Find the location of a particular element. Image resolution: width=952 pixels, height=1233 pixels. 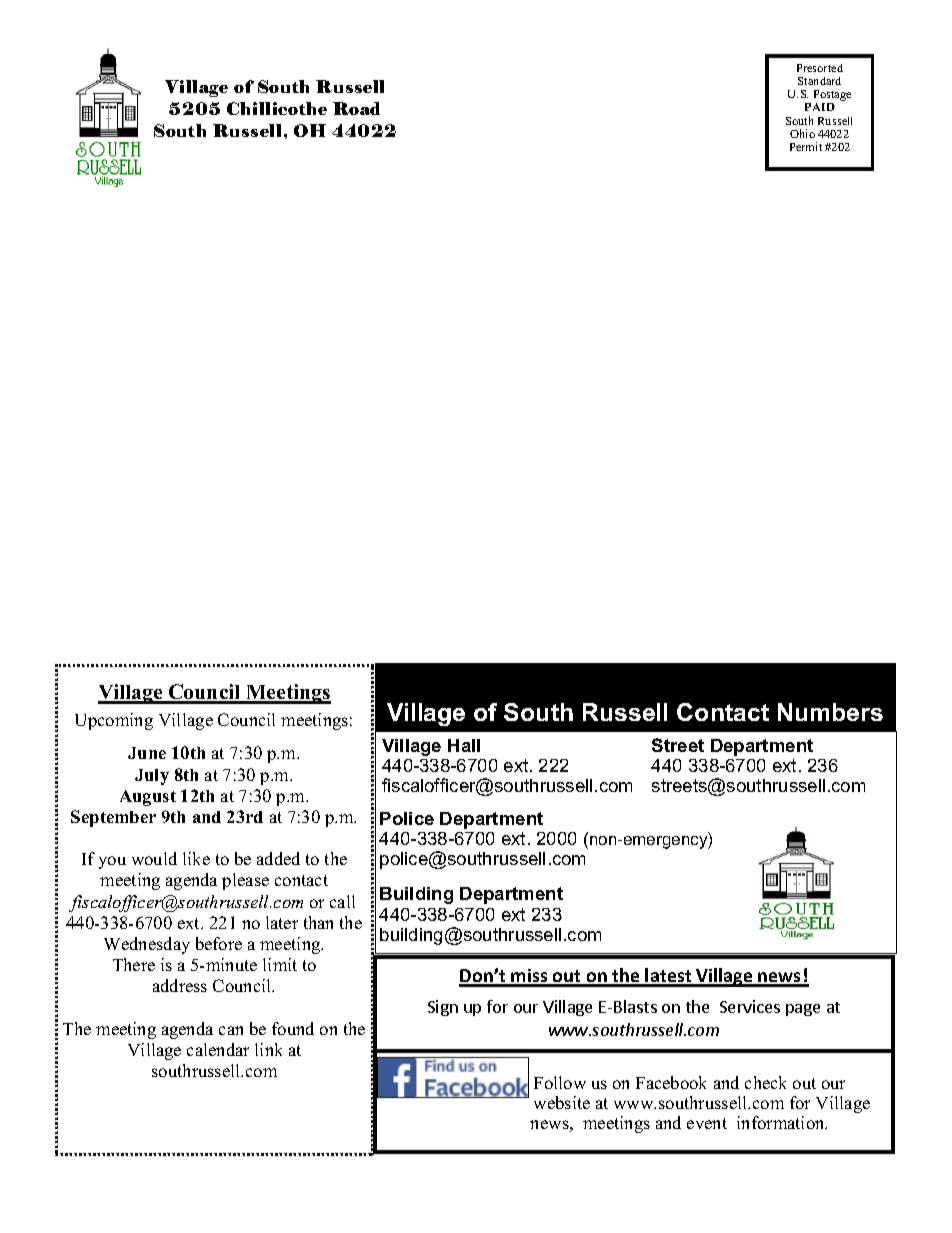

Ohio is located at coordinates (802, 133).
